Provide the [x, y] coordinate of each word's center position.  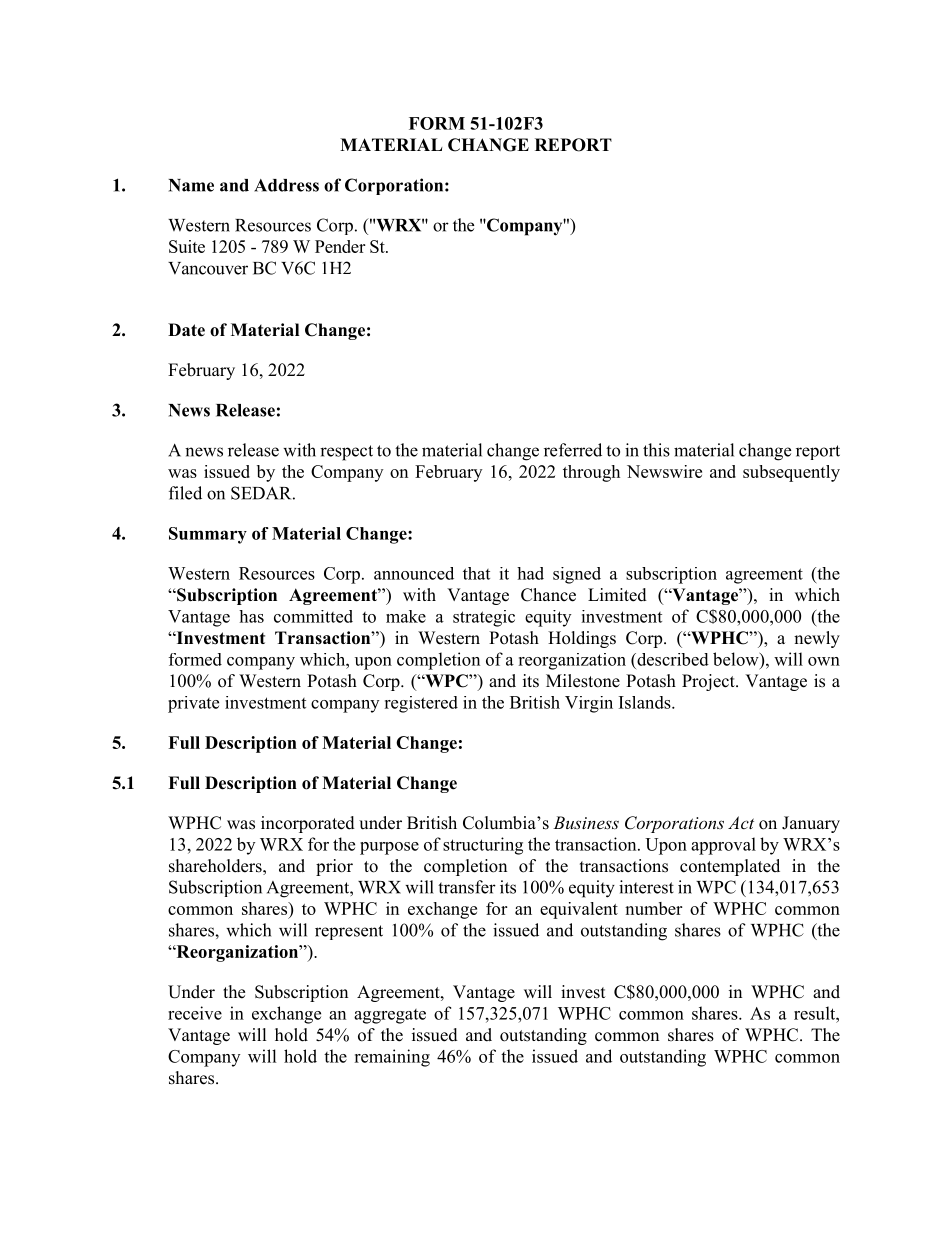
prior [334, 867]
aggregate [390, 1016]
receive [195, 1013]
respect [346, 453]
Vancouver [208, 268]
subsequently [791, 473]
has [251, 616]
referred [573, 450]
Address [286, 185]
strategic [484, 618]
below [737, 659]
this [656, 450]
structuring [483, 846]
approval [723, 846]
